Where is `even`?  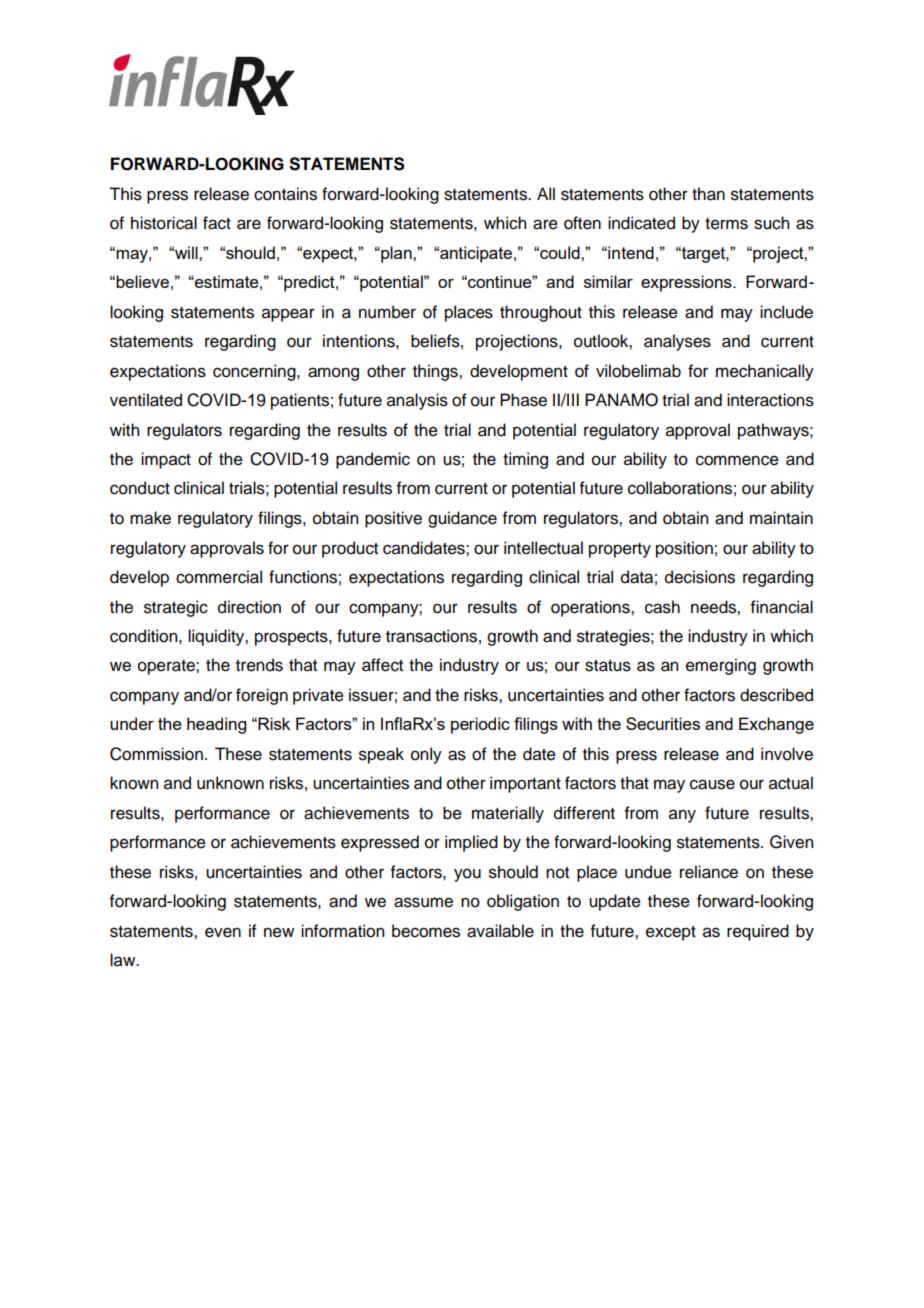
even is located at coordinates (223, 932).
